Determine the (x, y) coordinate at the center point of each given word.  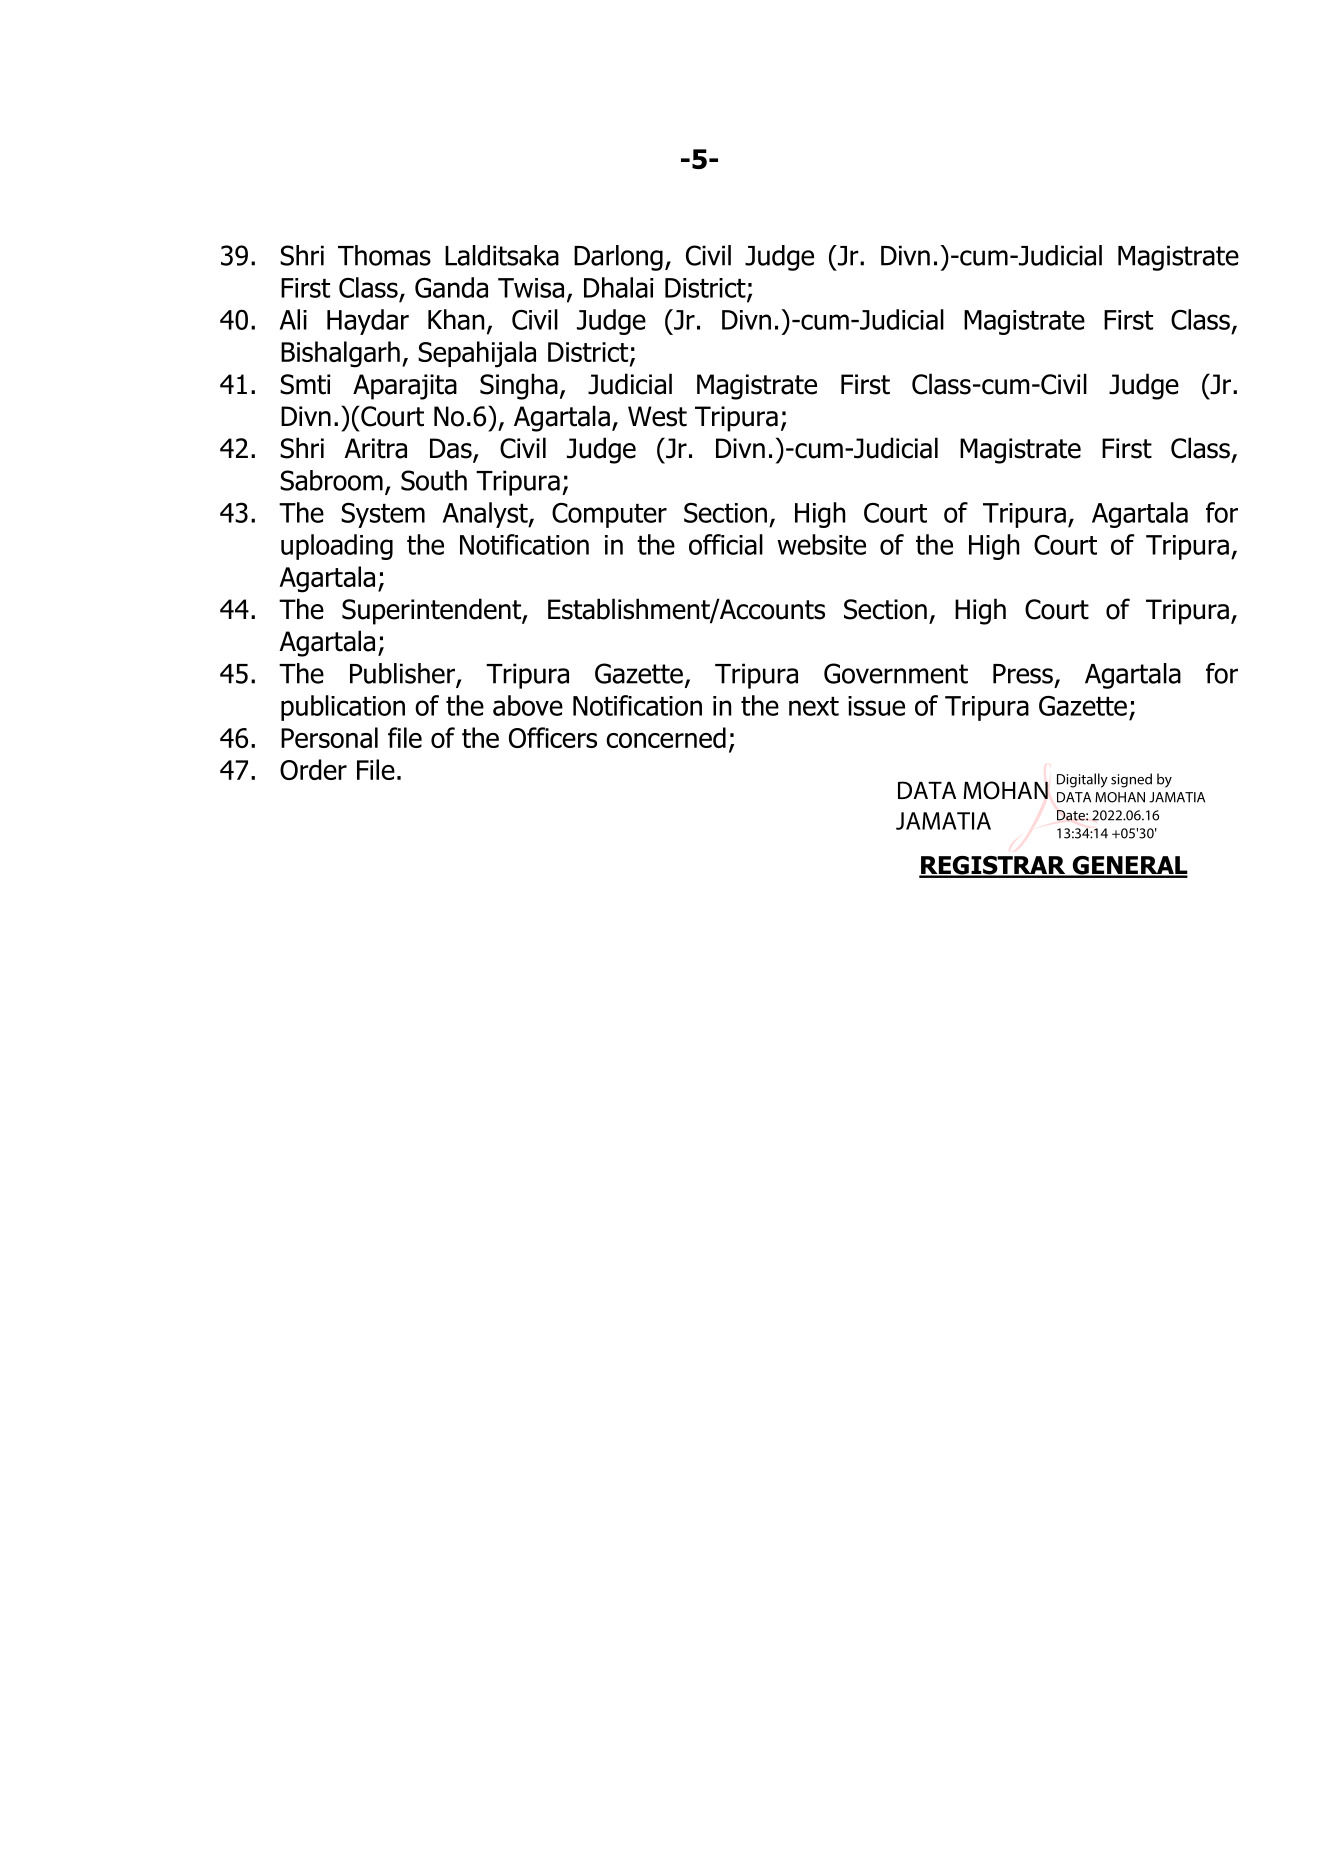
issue (876, 706)
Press (1023, 674)
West (657, 416)
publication (343, 708)
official (726, 544)
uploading (337, 547)
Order (313, 769)
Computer (609, 515)
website (821, 544)
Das (452, 449)
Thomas (384, 255)
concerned (666, 737)
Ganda (451, 287)
